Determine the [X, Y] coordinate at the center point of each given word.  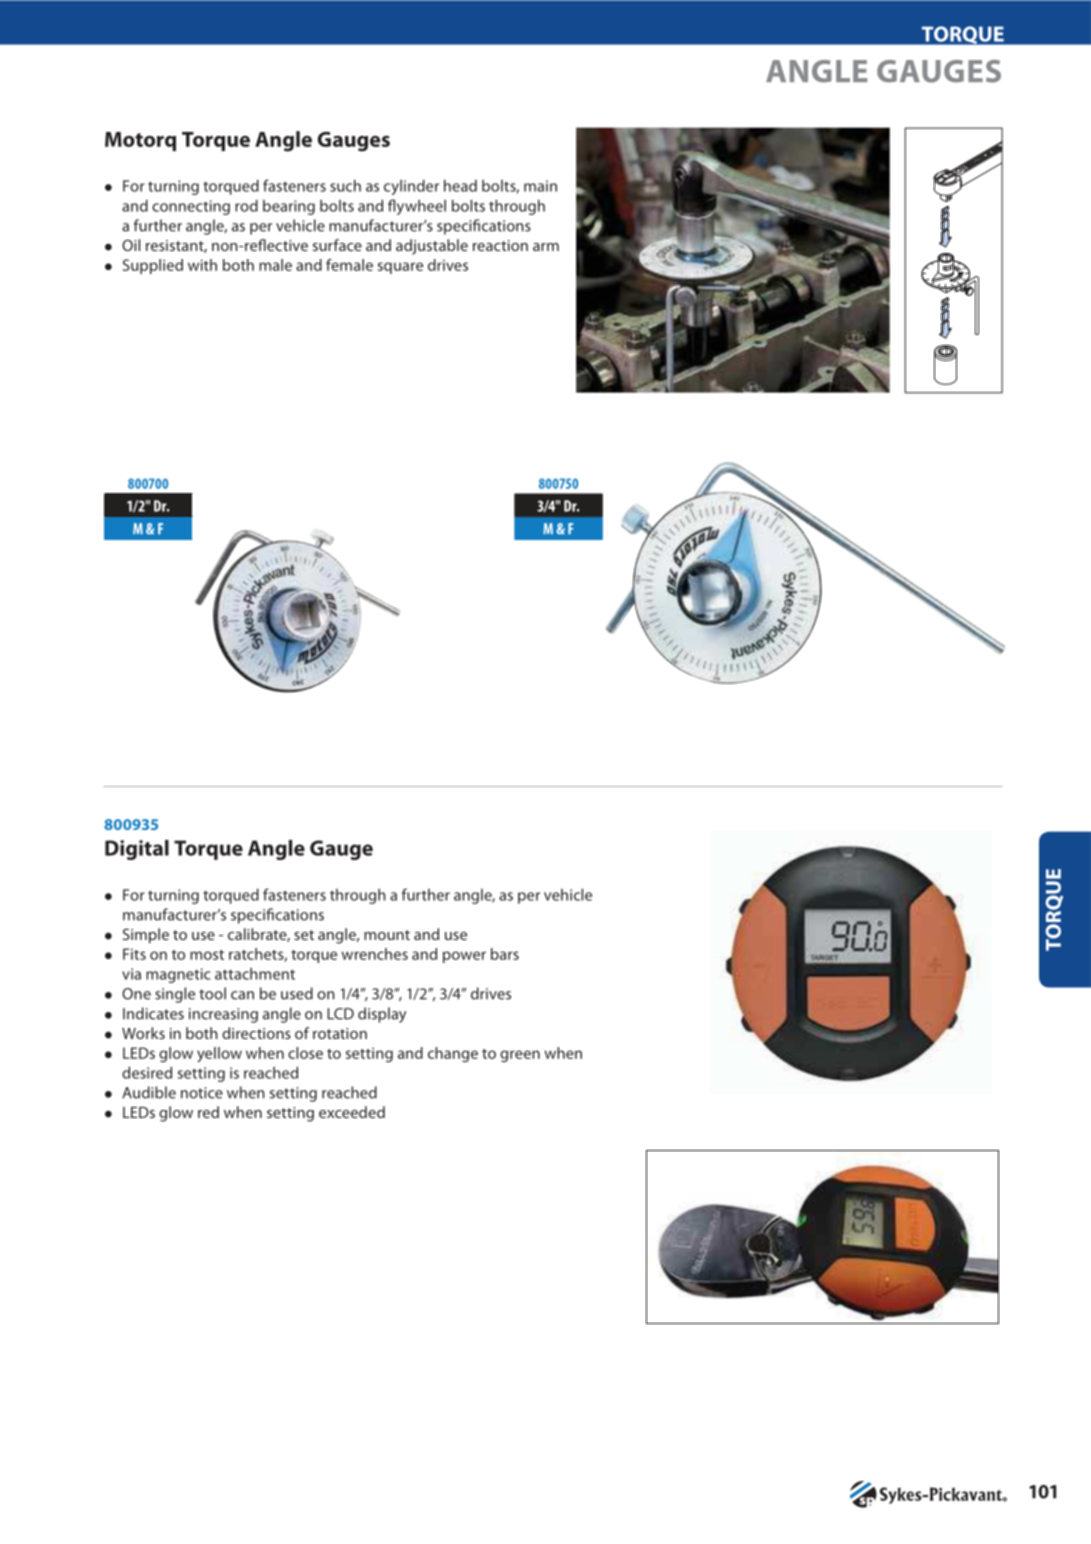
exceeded [352, 1112]
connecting [191, 207]
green [520, 1056]
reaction [500, 245]
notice [202, 1093]
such [345, 186]
